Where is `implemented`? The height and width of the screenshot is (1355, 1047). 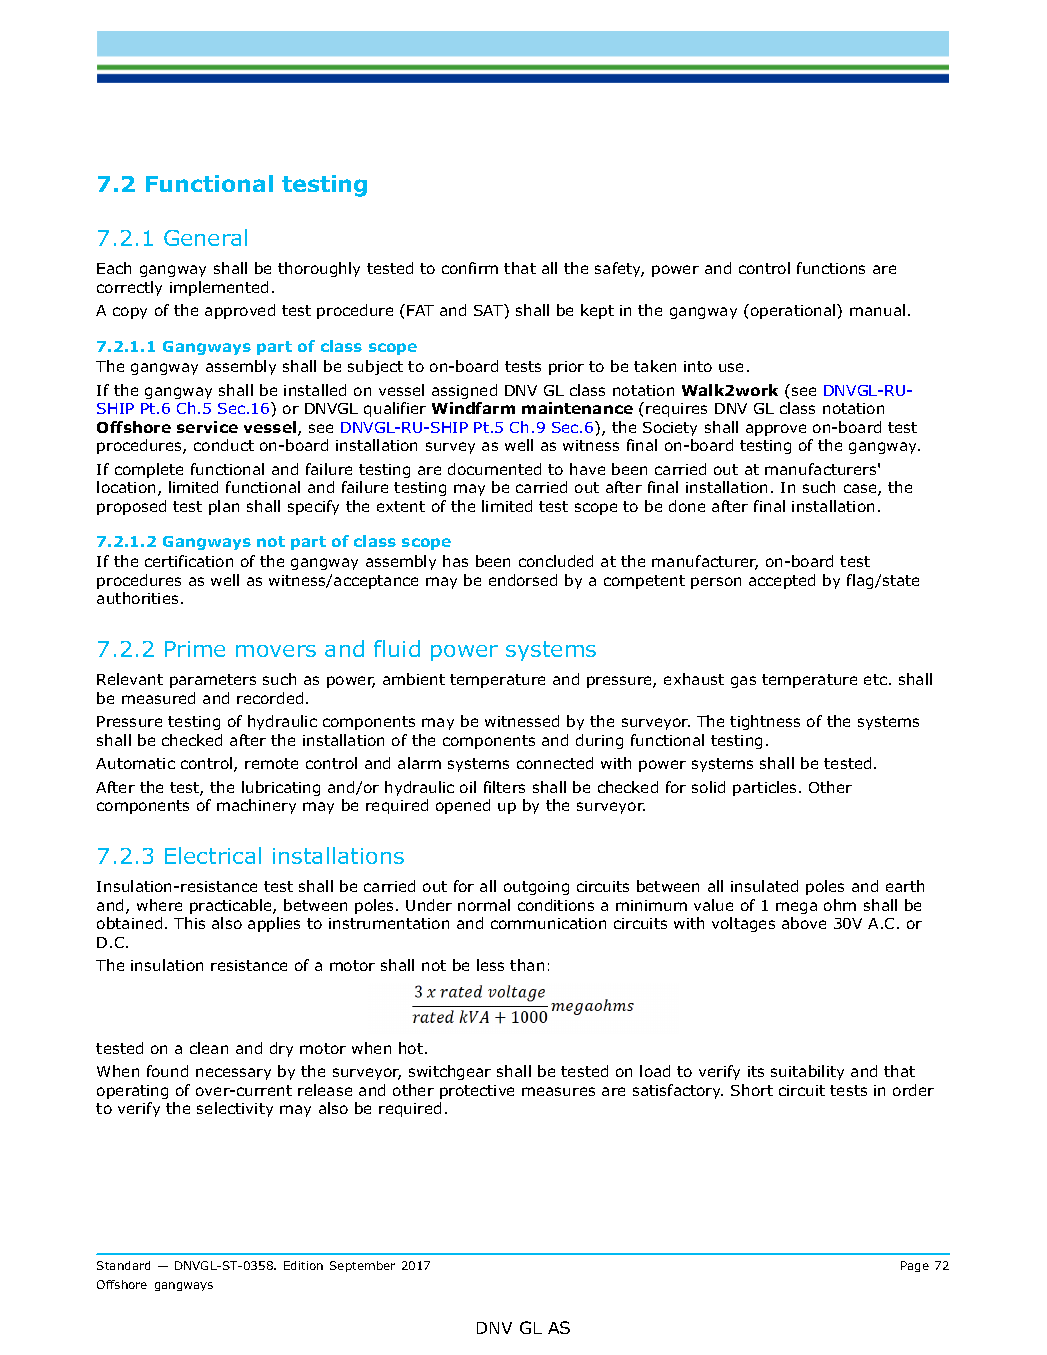 implemented is located at coordinates (219, 288).
